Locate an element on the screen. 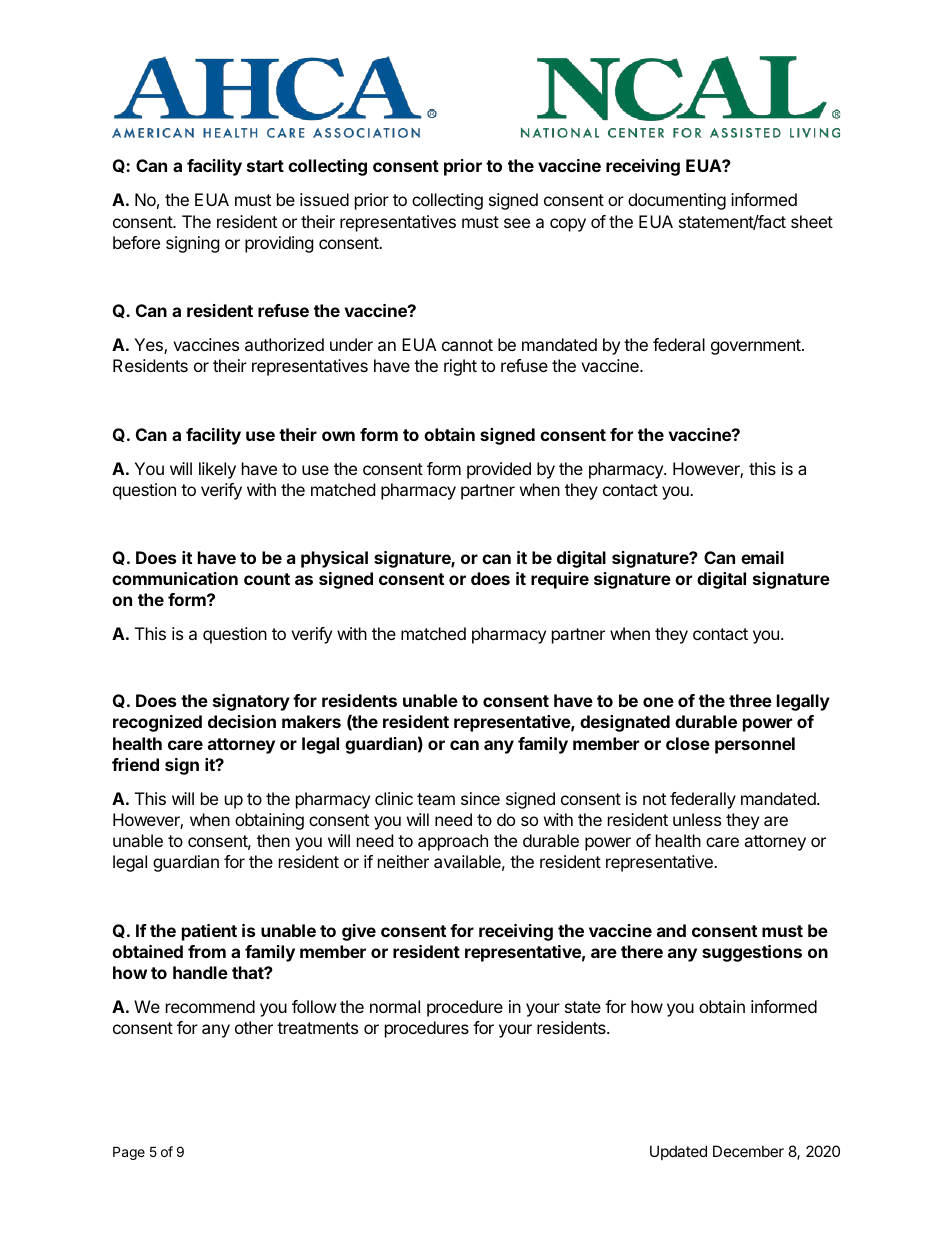 This screenshot has height=1233, width=952. normal is located at coordinates (395, 1006).
